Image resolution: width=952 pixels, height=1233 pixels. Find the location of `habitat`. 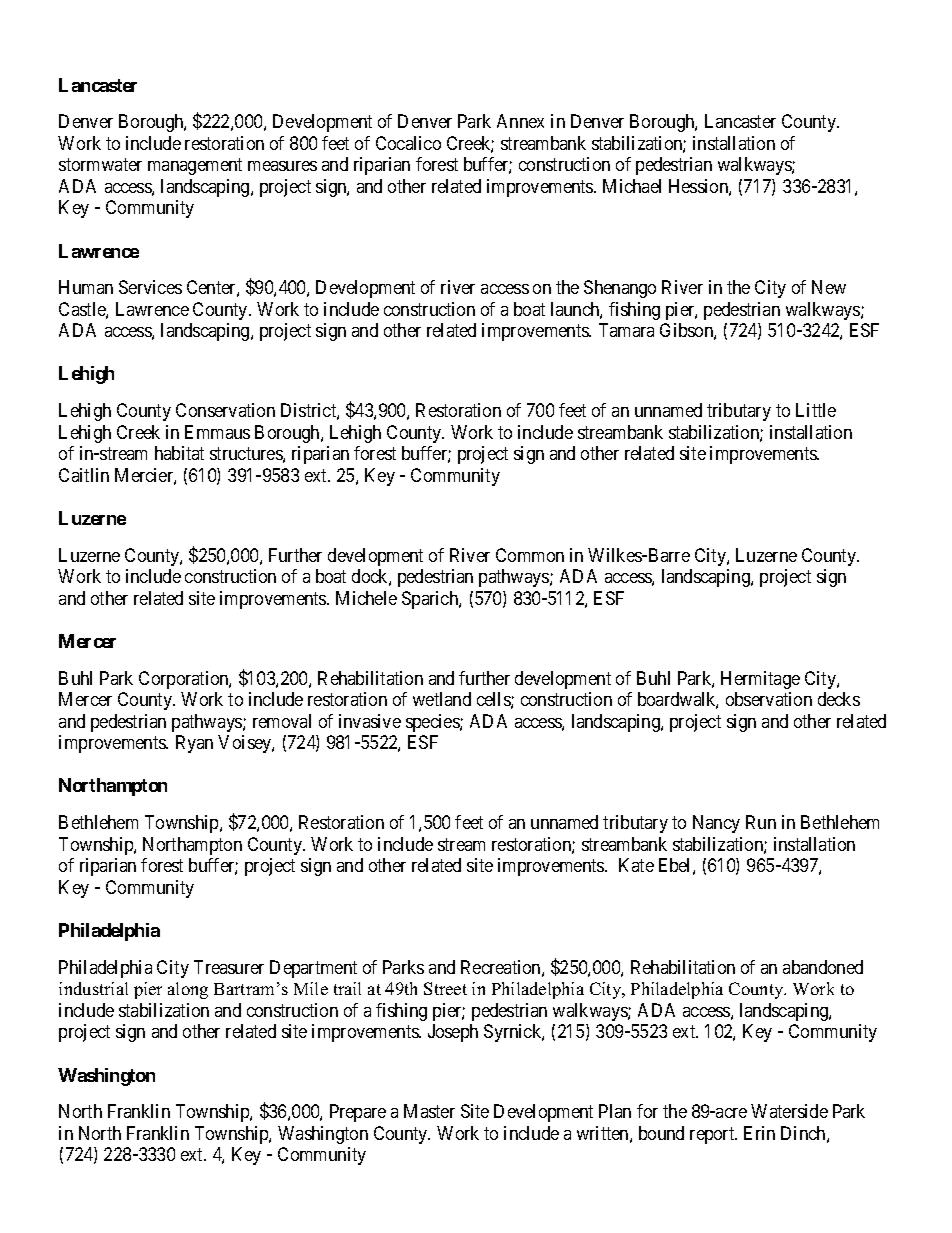

habitat is located at coordinates (179, 453).
